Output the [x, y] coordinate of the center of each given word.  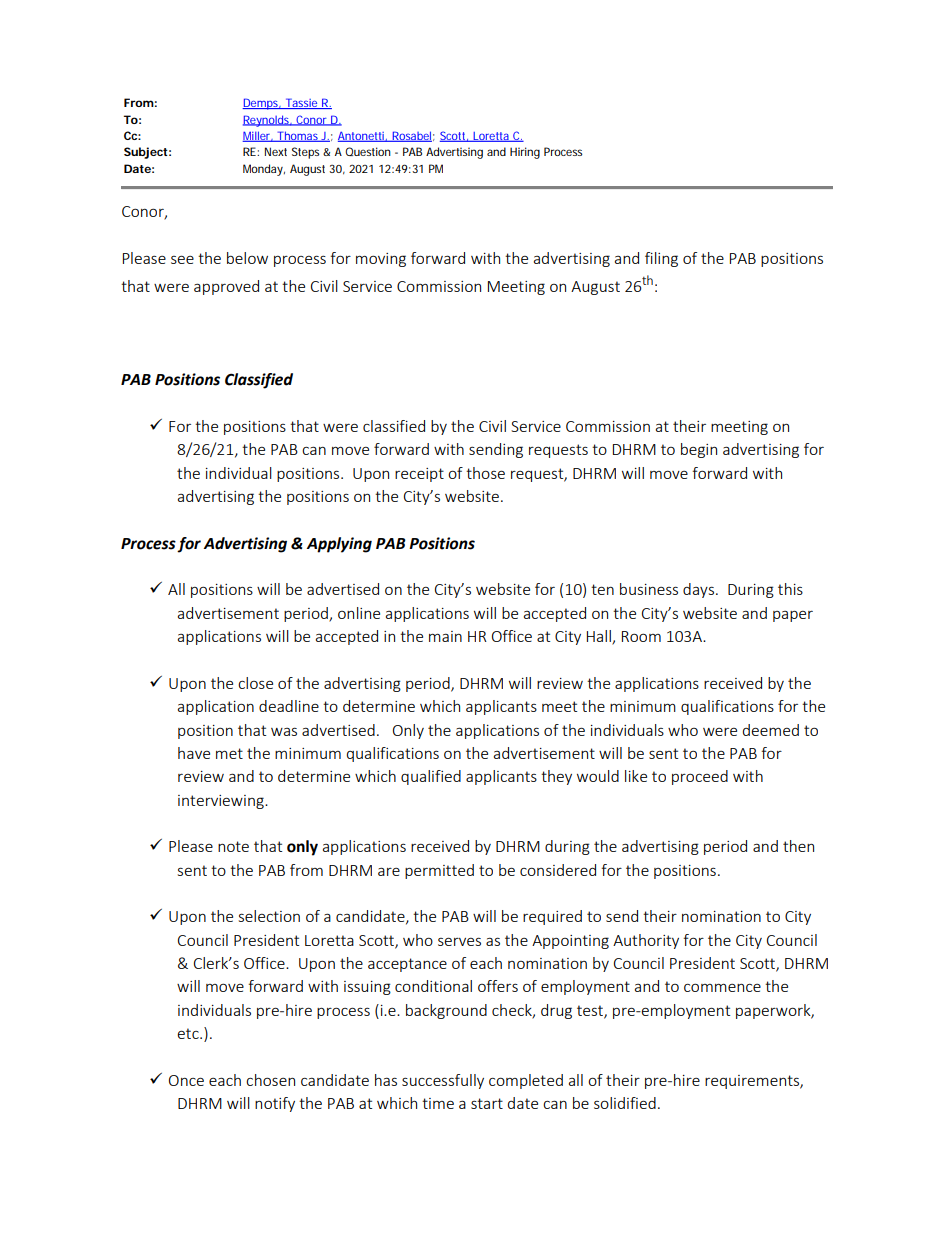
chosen [270, 1080]
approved [226, 287]
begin [699, 450]
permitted [439, 871]
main [445, 636]
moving [381, 260]
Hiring [525, 153]
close [255, 683]
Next [276, 151]
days [698, 590]
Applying [339, 545]
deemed [771, 730]
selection [269, 916]
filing [661, 259]
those [485, 473]
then [798, 846]
